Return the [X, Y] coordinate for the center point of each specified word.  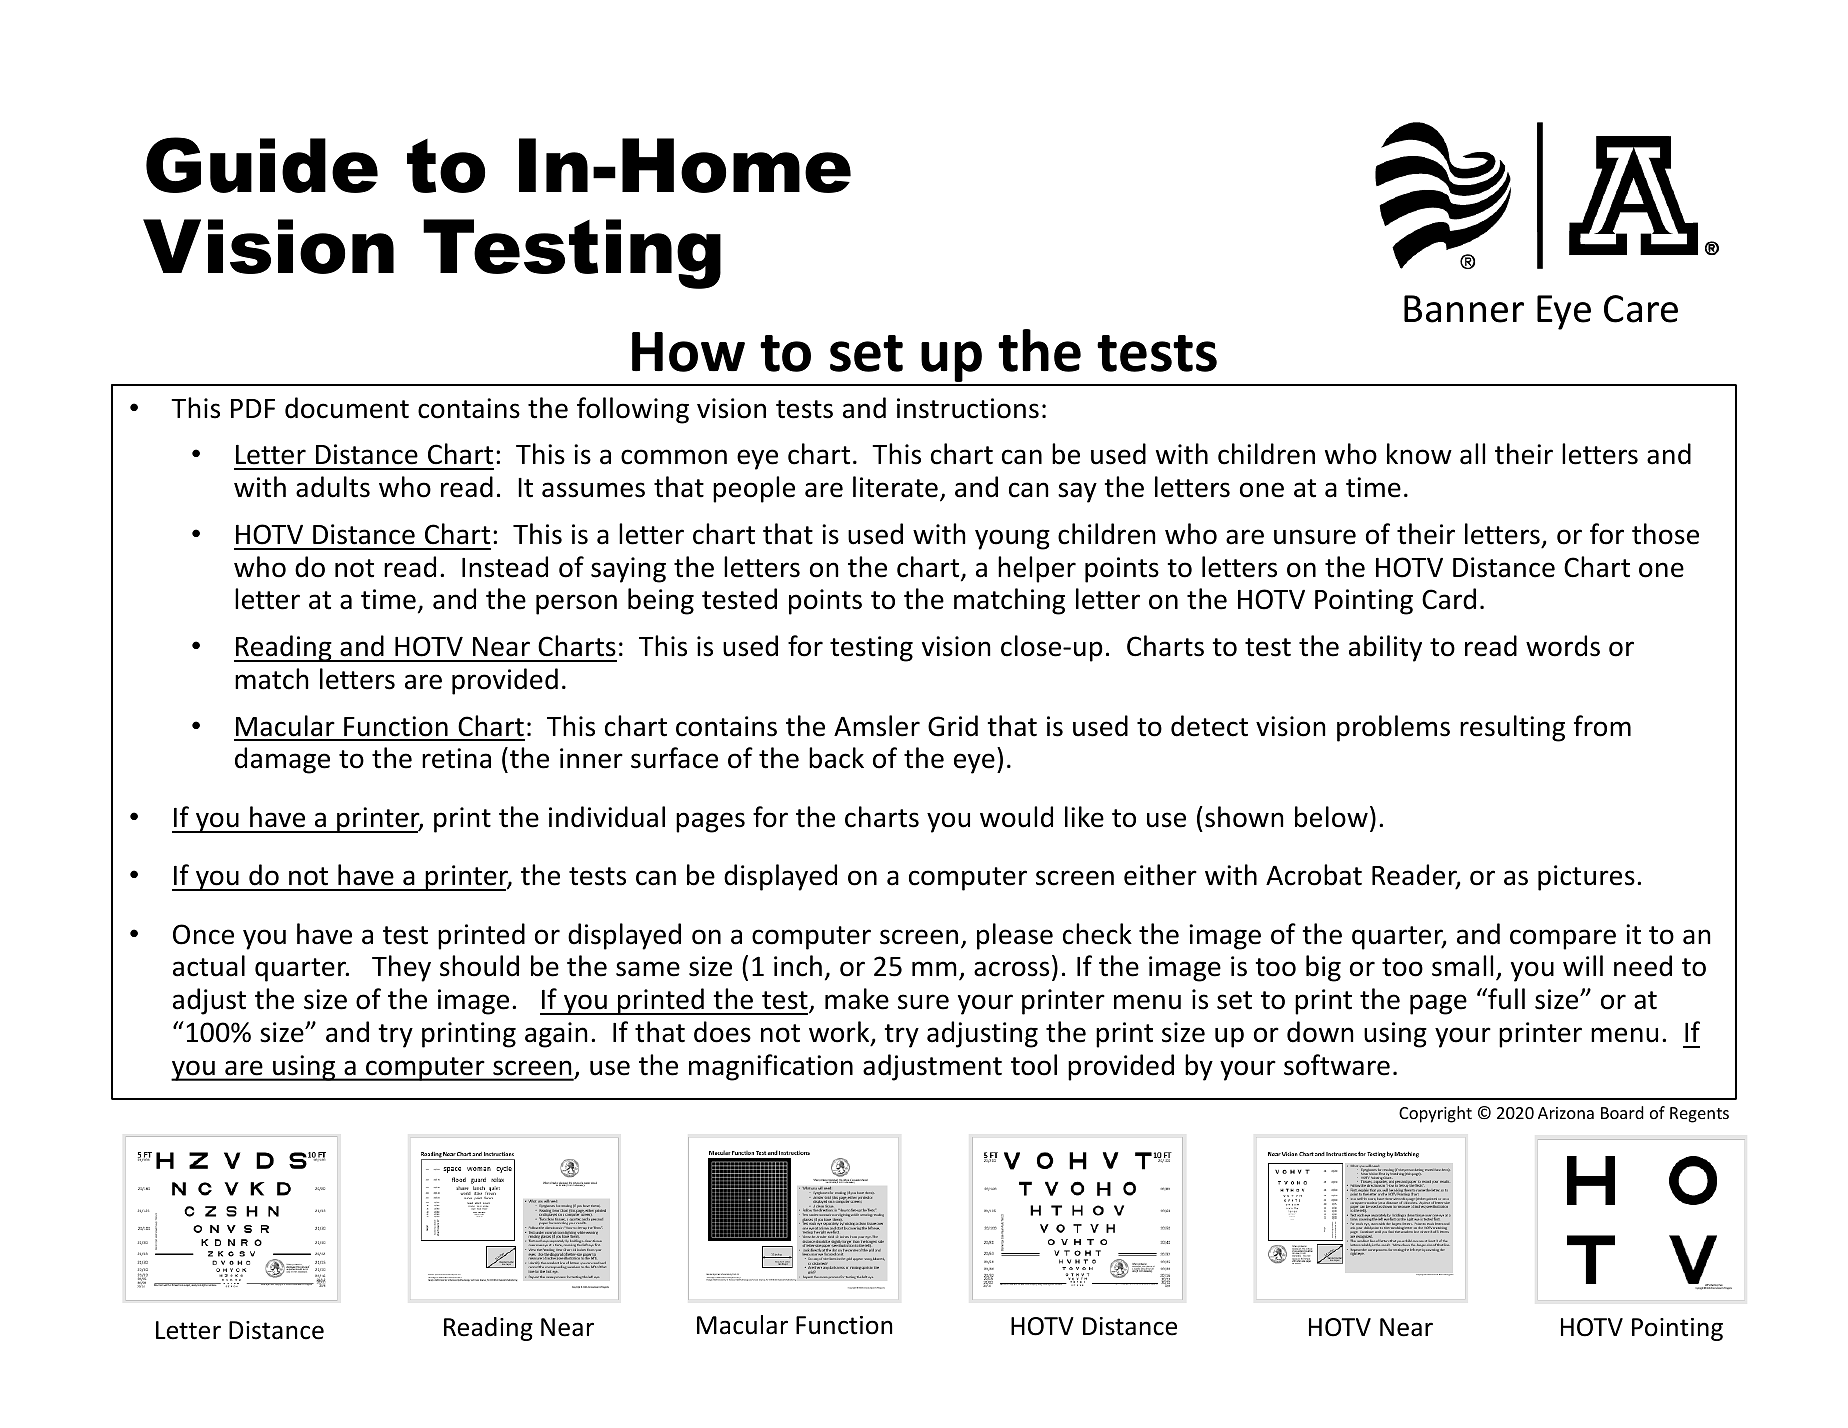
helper [1037, 569]
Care [1641, 309]
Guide [262, 165]
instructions [968, 408]
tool [1034, 1065]
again [556, 1035]
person [576, 604]
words [1563, 646]
